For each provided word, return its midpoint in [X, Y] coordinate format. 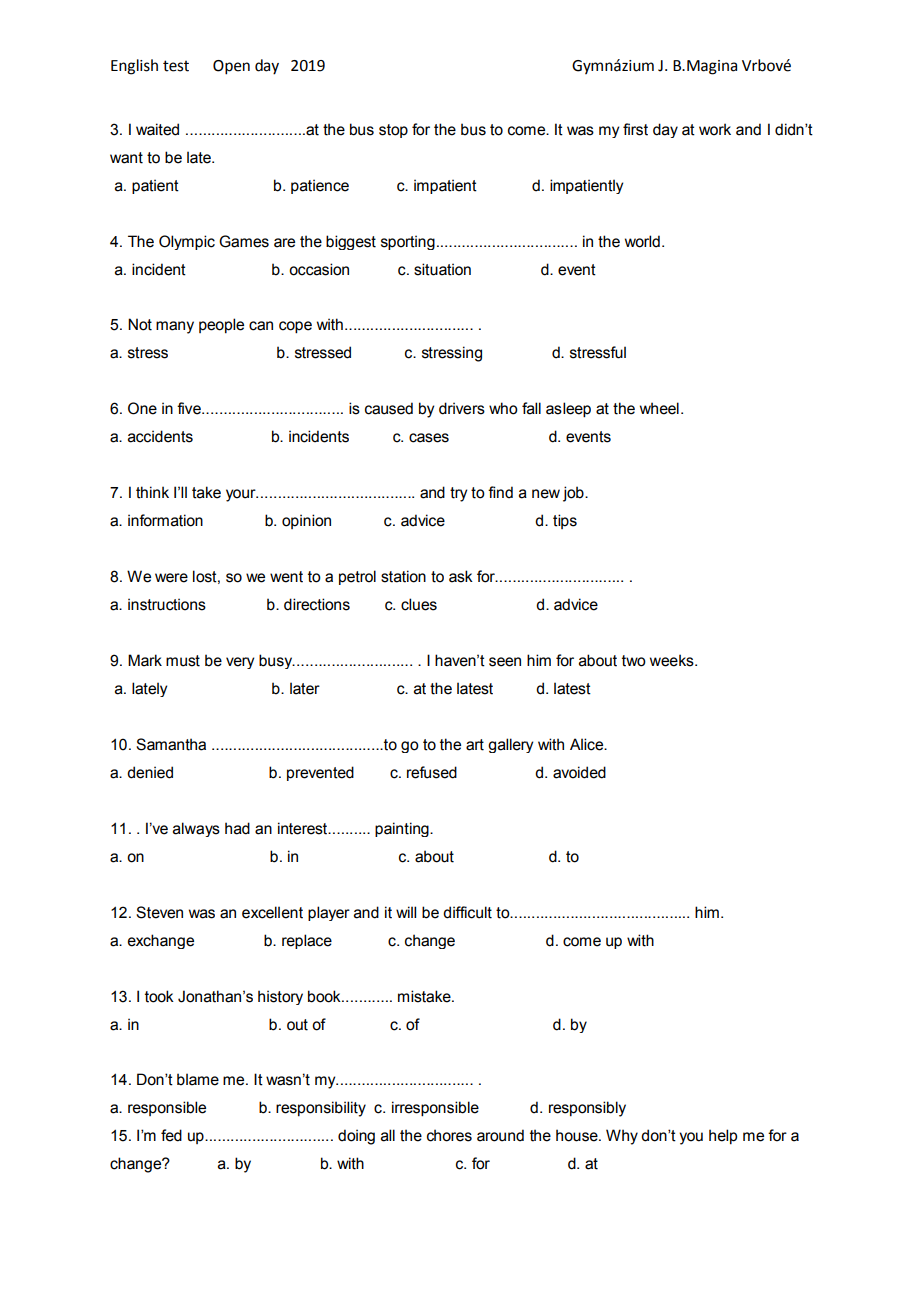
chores [449, 1135]
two [634, 661]
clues [419, 604]
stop [393, 131]
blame [198, 1079]
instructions [167, 604]
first [635, 129]
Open [231, 67]
